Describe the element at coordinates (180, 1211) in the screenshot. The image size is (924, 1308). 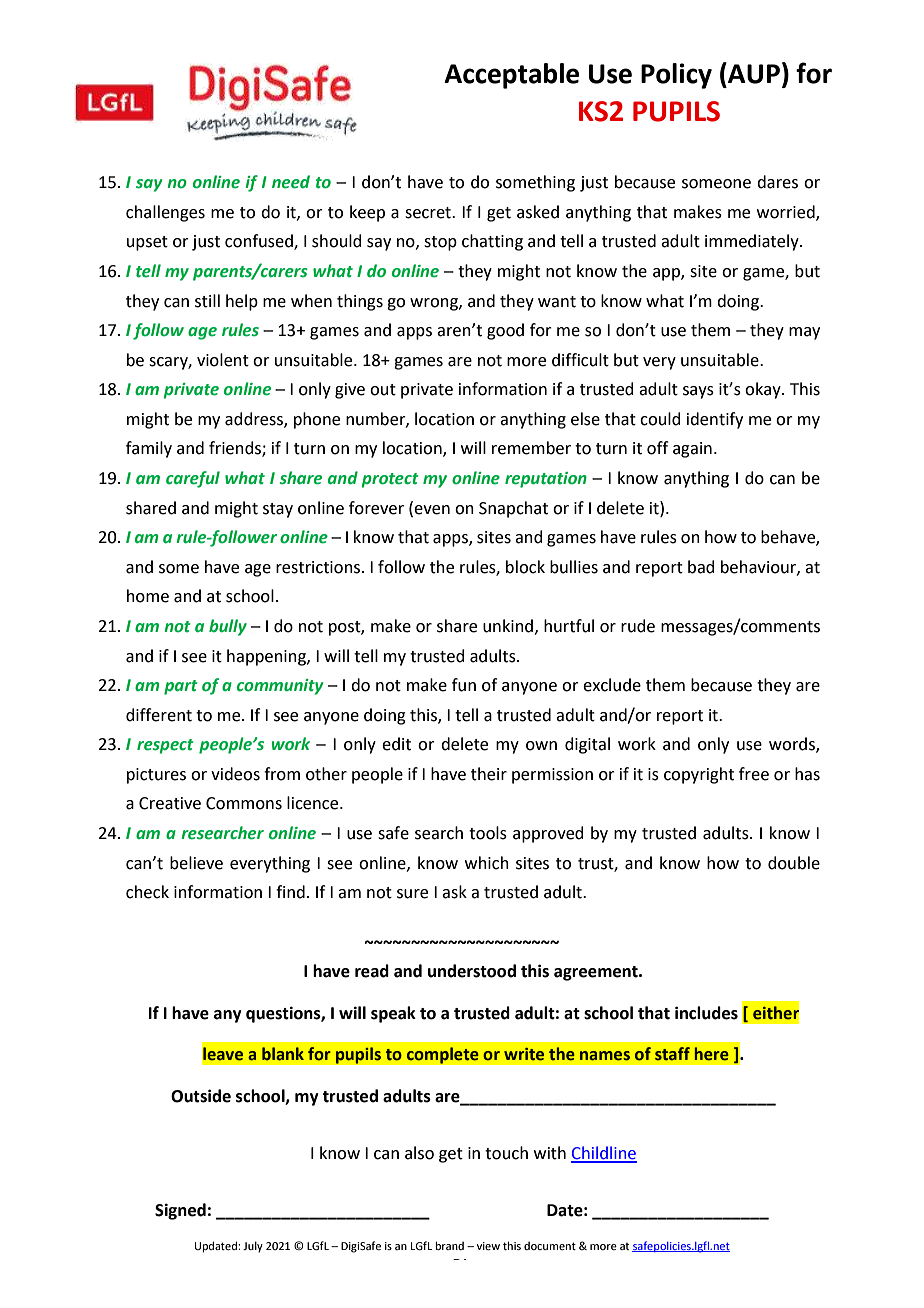
I see `Signed` at that location.
